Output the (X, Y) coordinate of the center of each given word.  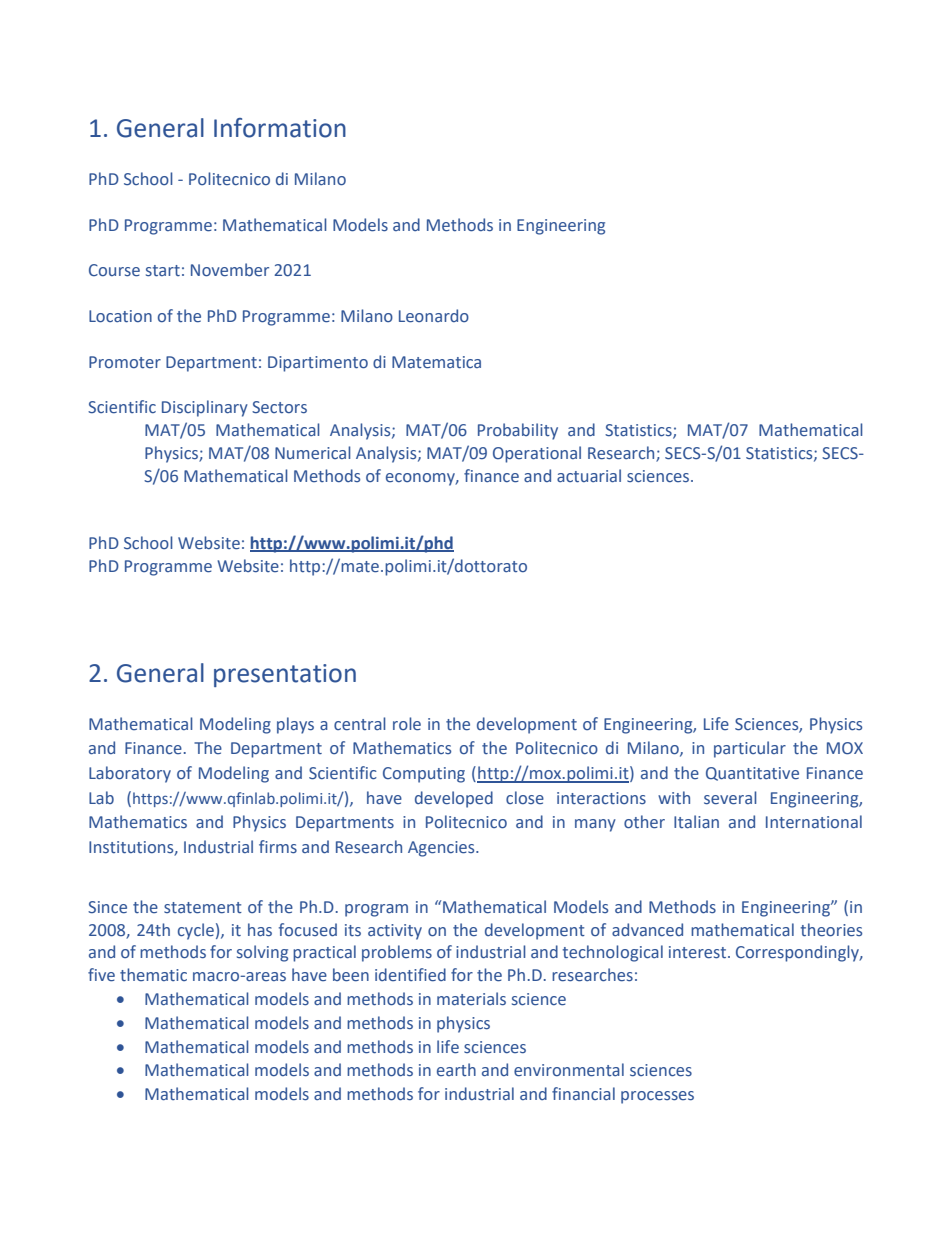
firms (278, 847)
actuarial (589, 476)
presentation (285, 675)
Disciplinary (205, 408)
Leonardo (434, 316)
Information (280, 128)
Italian (696, 821)
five (101, 975)
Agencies (442, 849)
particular (750, 749)
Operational (537, 454)
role (407, 724)
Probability (518, 431)
